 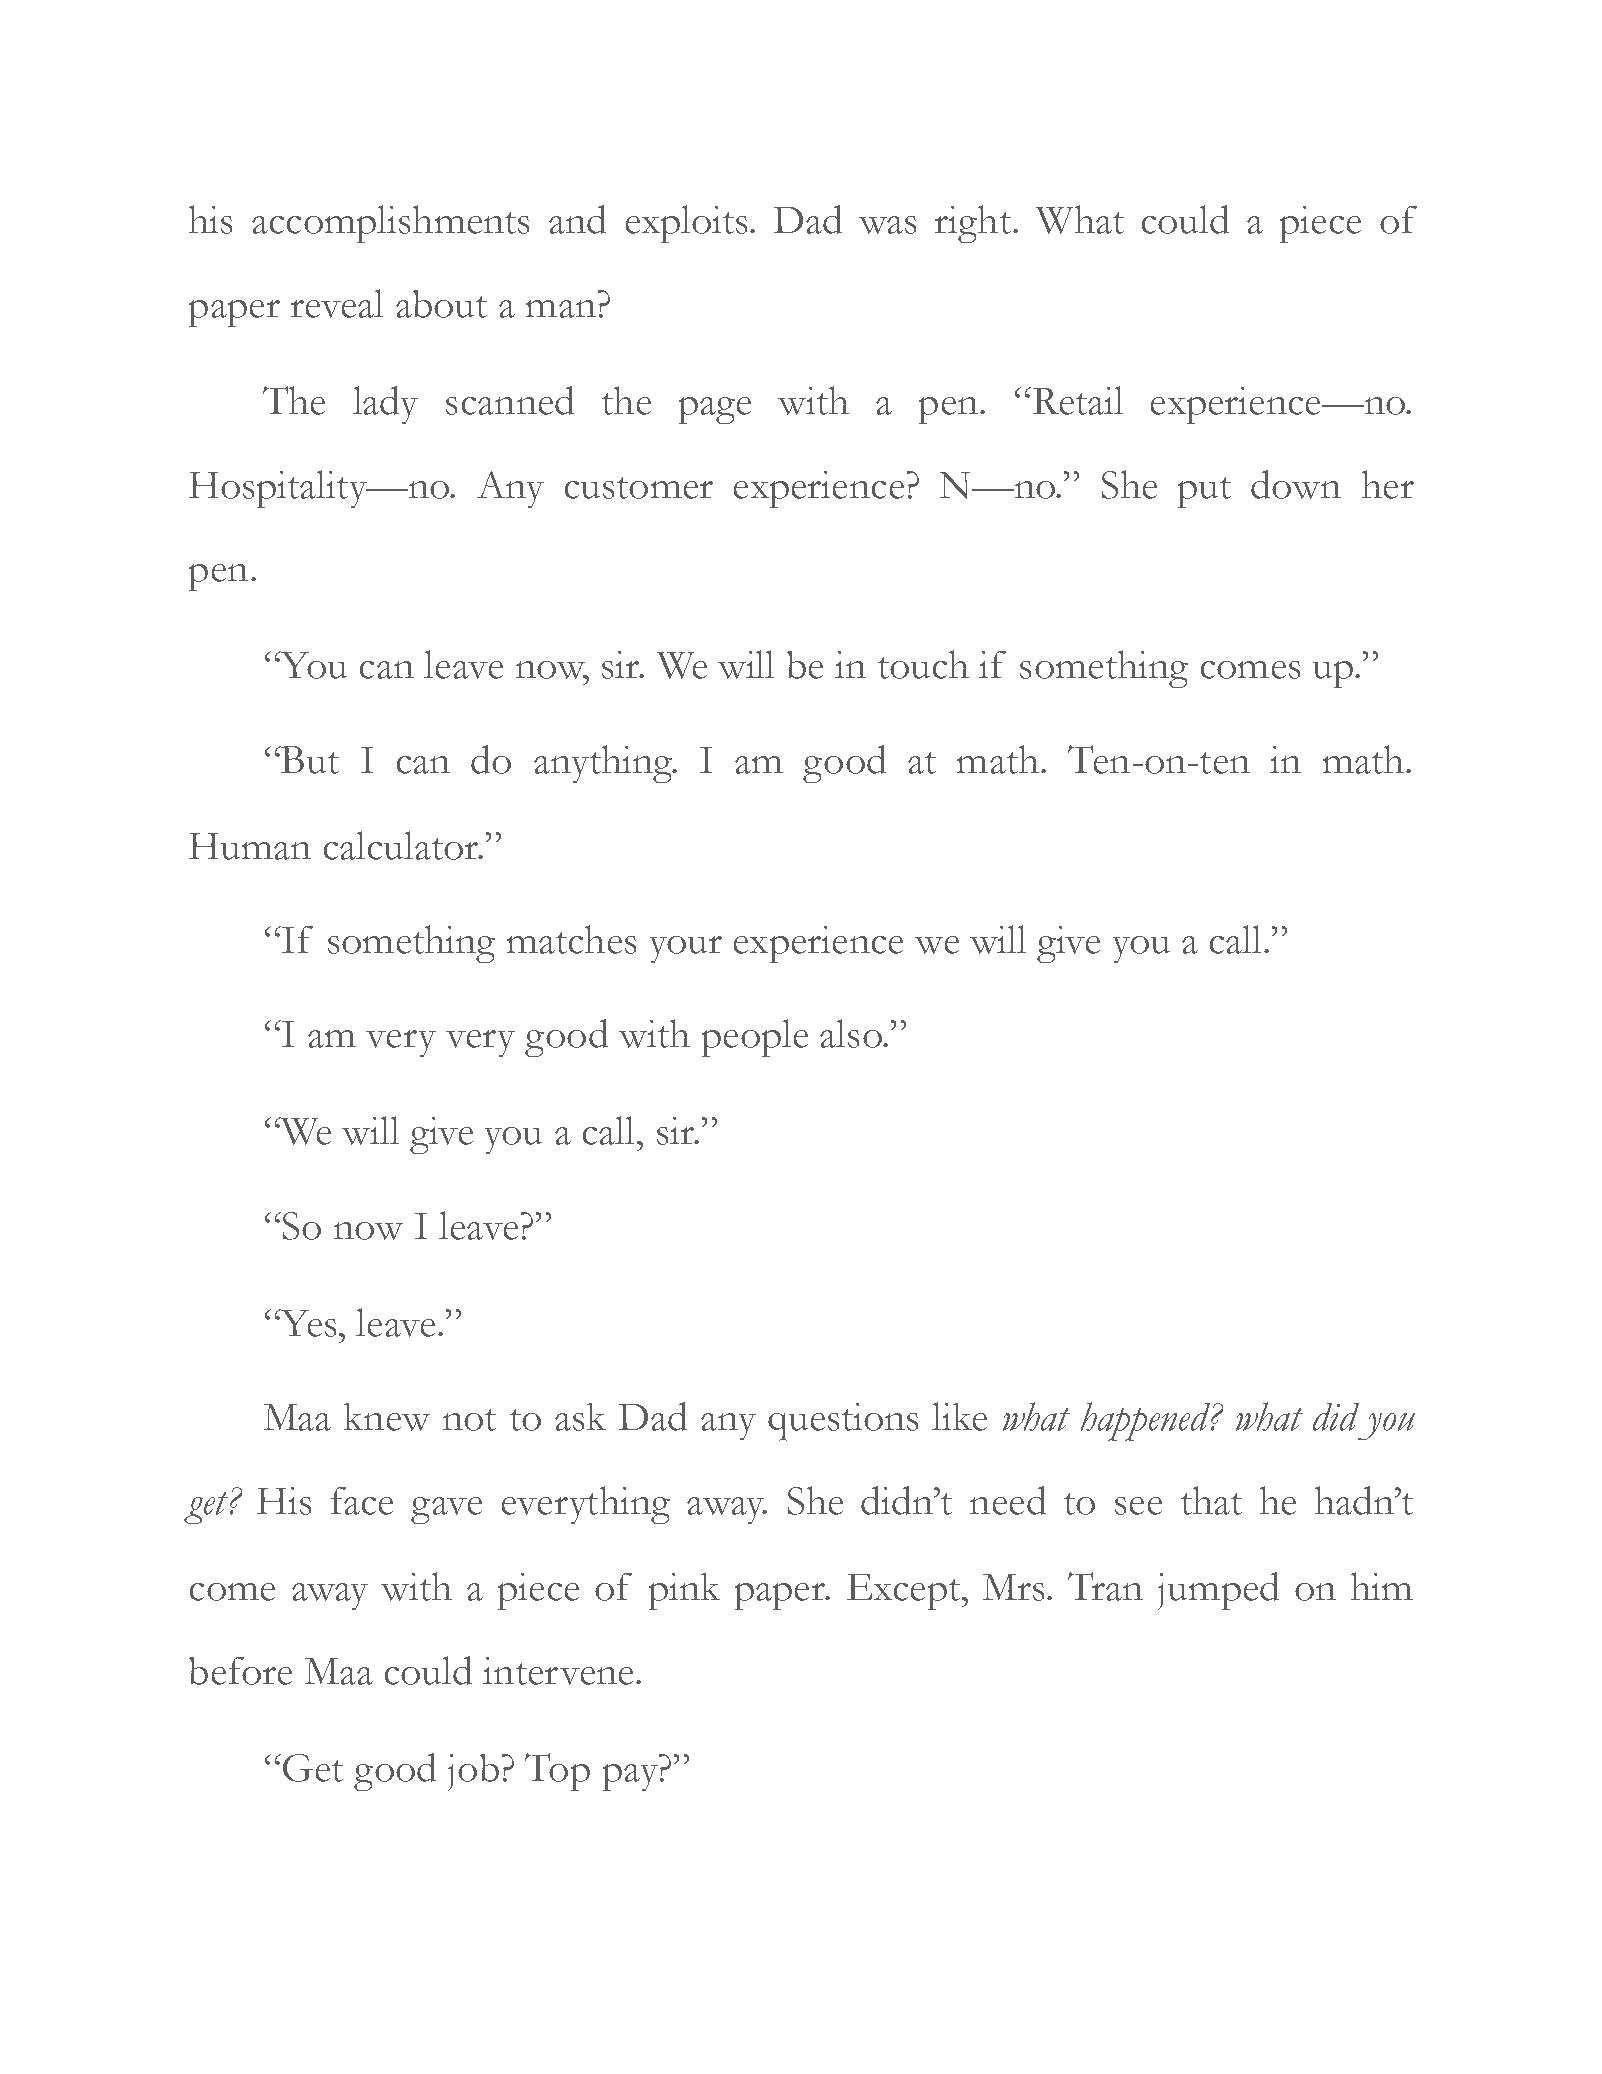 I want to click on accomplishments, so click(x=390, y=224).
